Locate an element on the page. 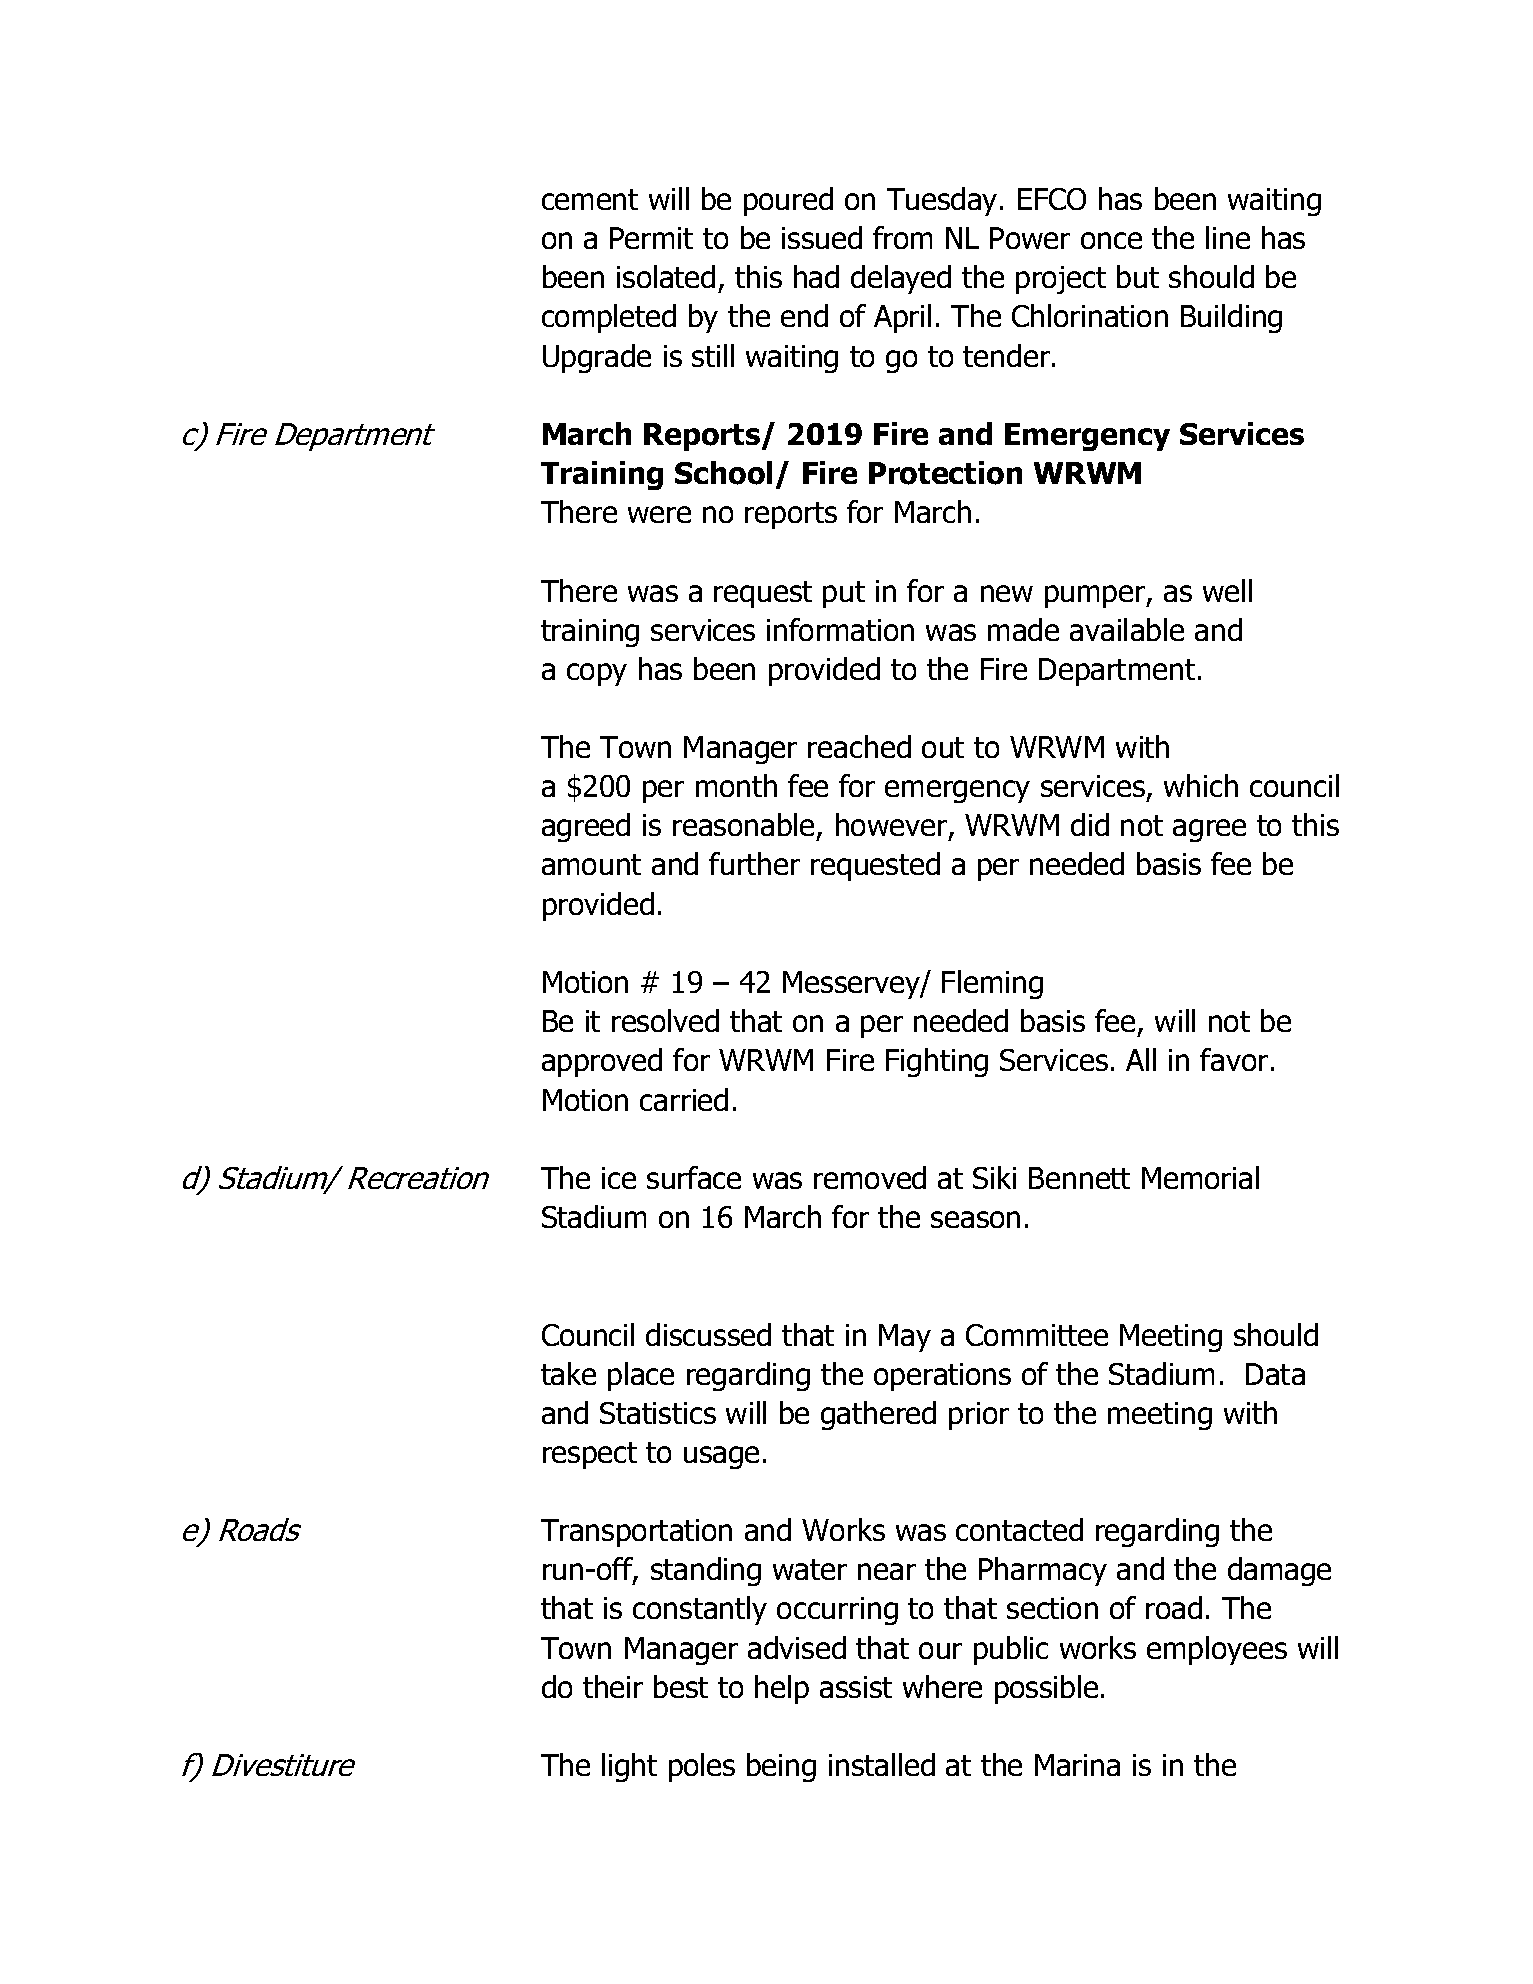  which is located at coordinates (1201, 785).
